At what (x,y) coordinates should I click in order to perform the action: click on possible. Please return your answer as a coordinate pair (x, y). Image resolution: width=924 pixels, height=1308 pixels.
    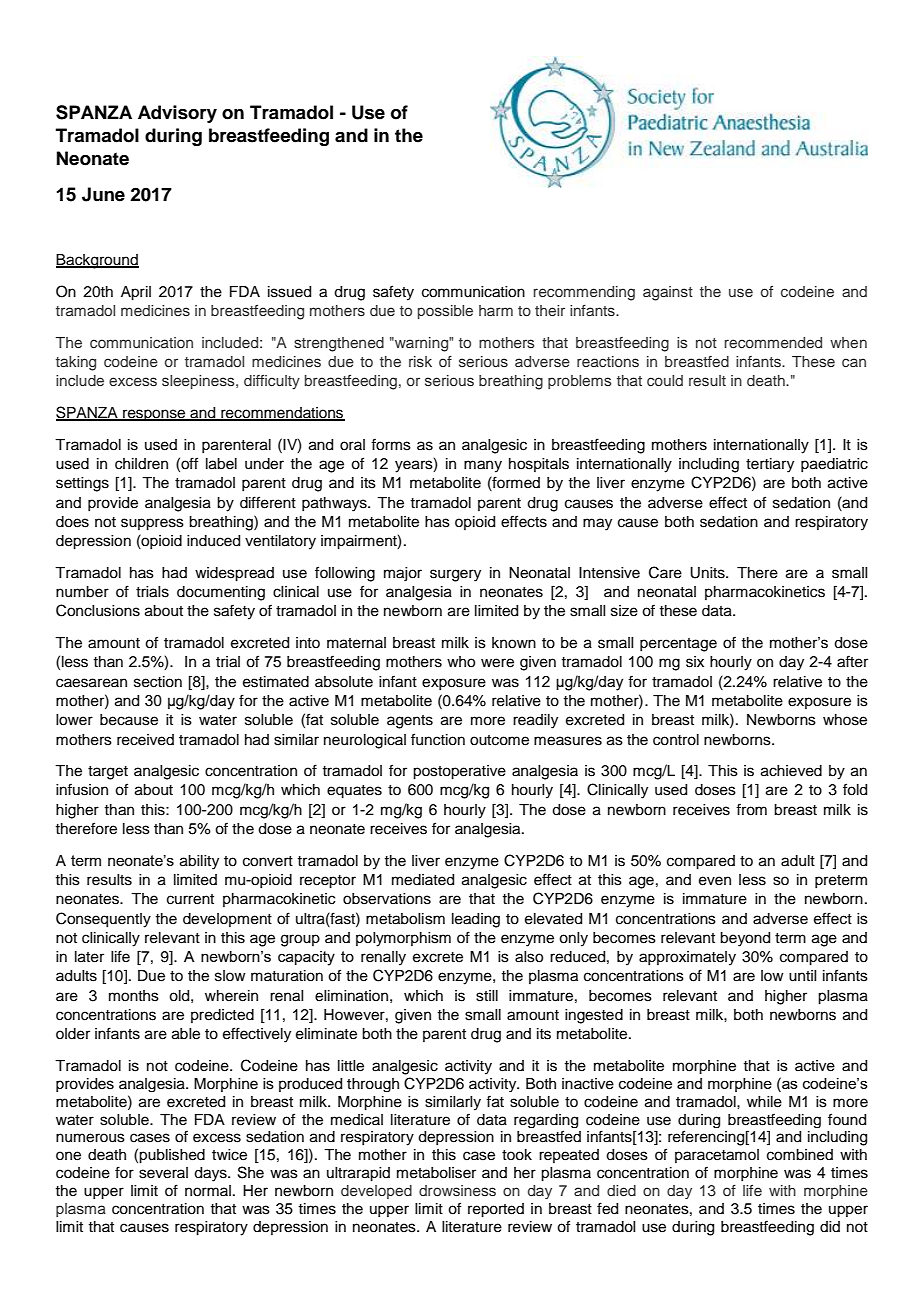
    Looking at the image, I should click on (445, 312).
